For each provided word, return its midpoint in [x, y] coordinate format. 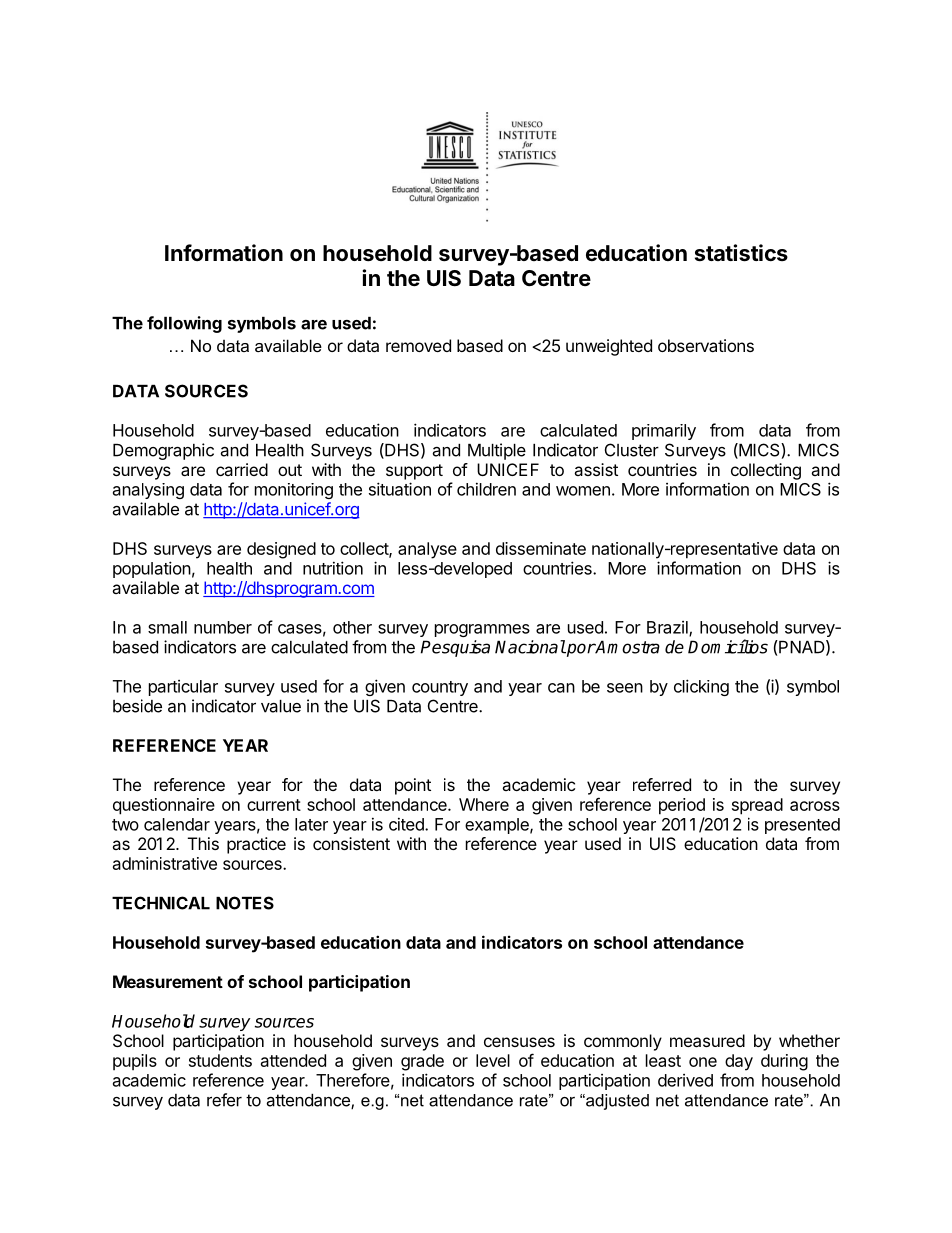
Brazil [668, 628]
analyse [427, 550]
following [184, 324]
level [493, 1060]
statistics [741, 253]
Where [484, 804]
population [152, 569]
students [220, 1060]
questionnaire [164, 806]
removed [418, 345]
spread [757, 806]
